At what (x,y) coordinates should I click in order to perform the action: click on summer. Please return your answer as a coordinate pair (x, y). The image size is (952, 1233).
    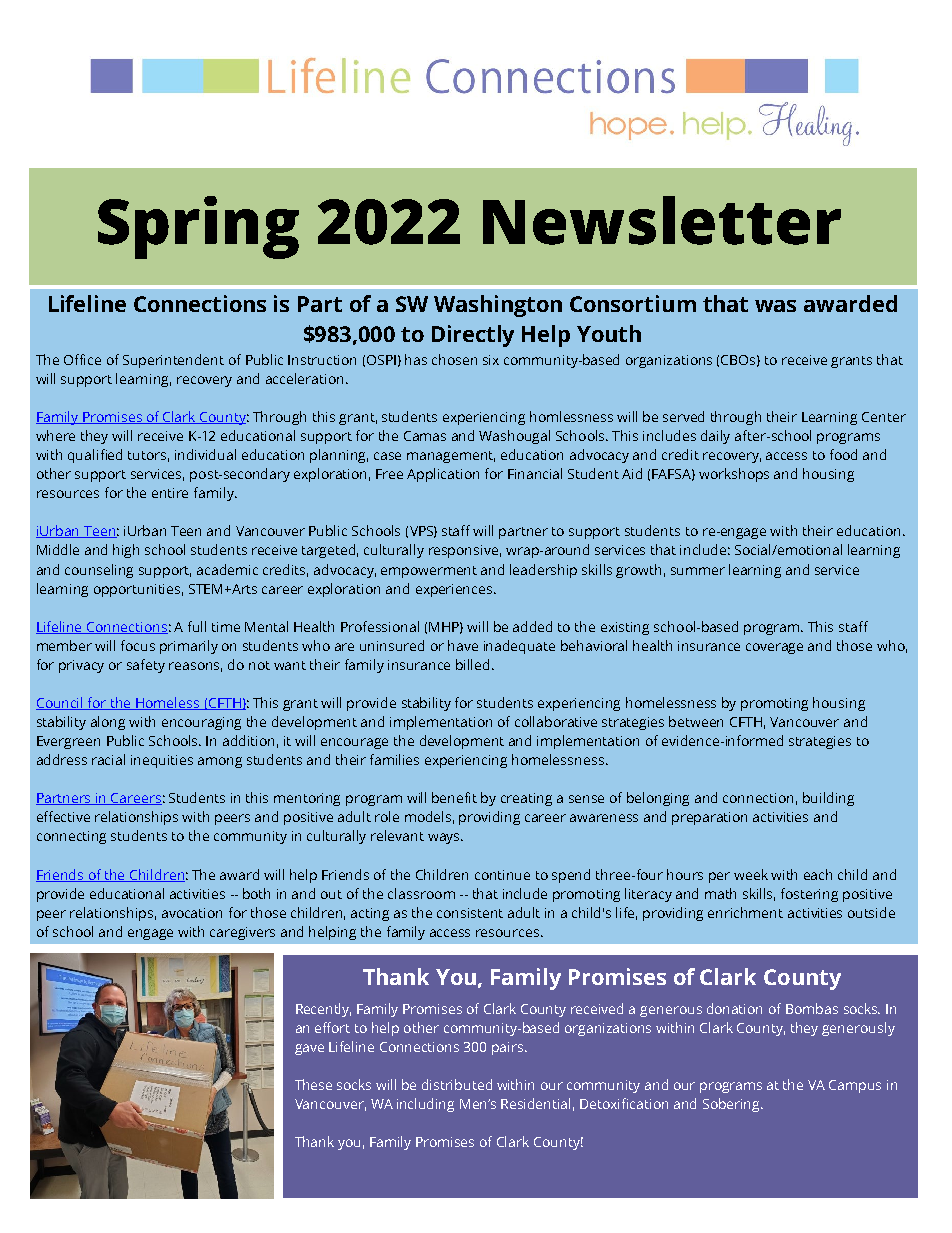
    Looking at the image, I should click on (698, 571).
